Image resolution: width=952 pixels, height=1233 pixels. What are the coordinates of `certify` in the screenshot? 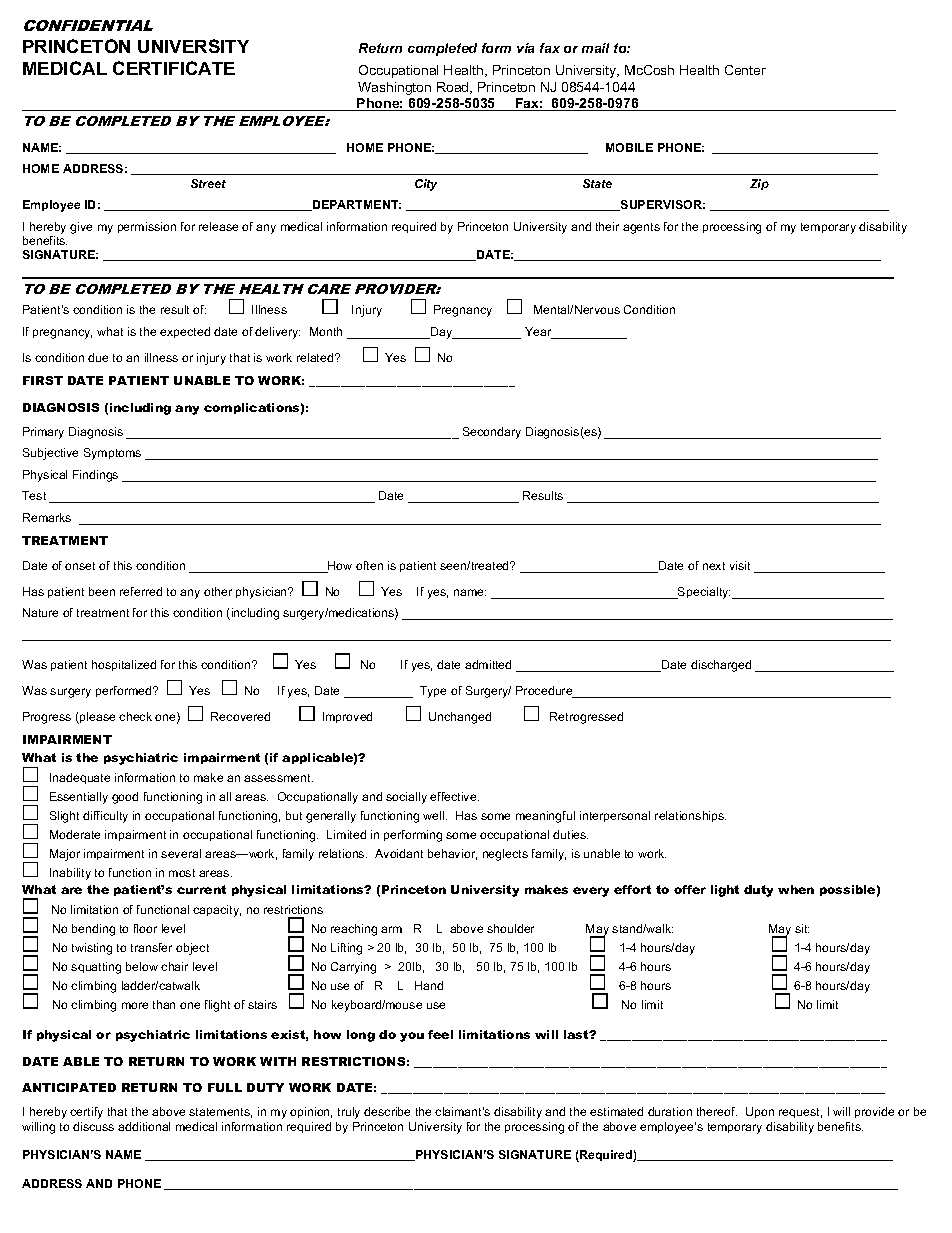 It's located at (86, 1113).
